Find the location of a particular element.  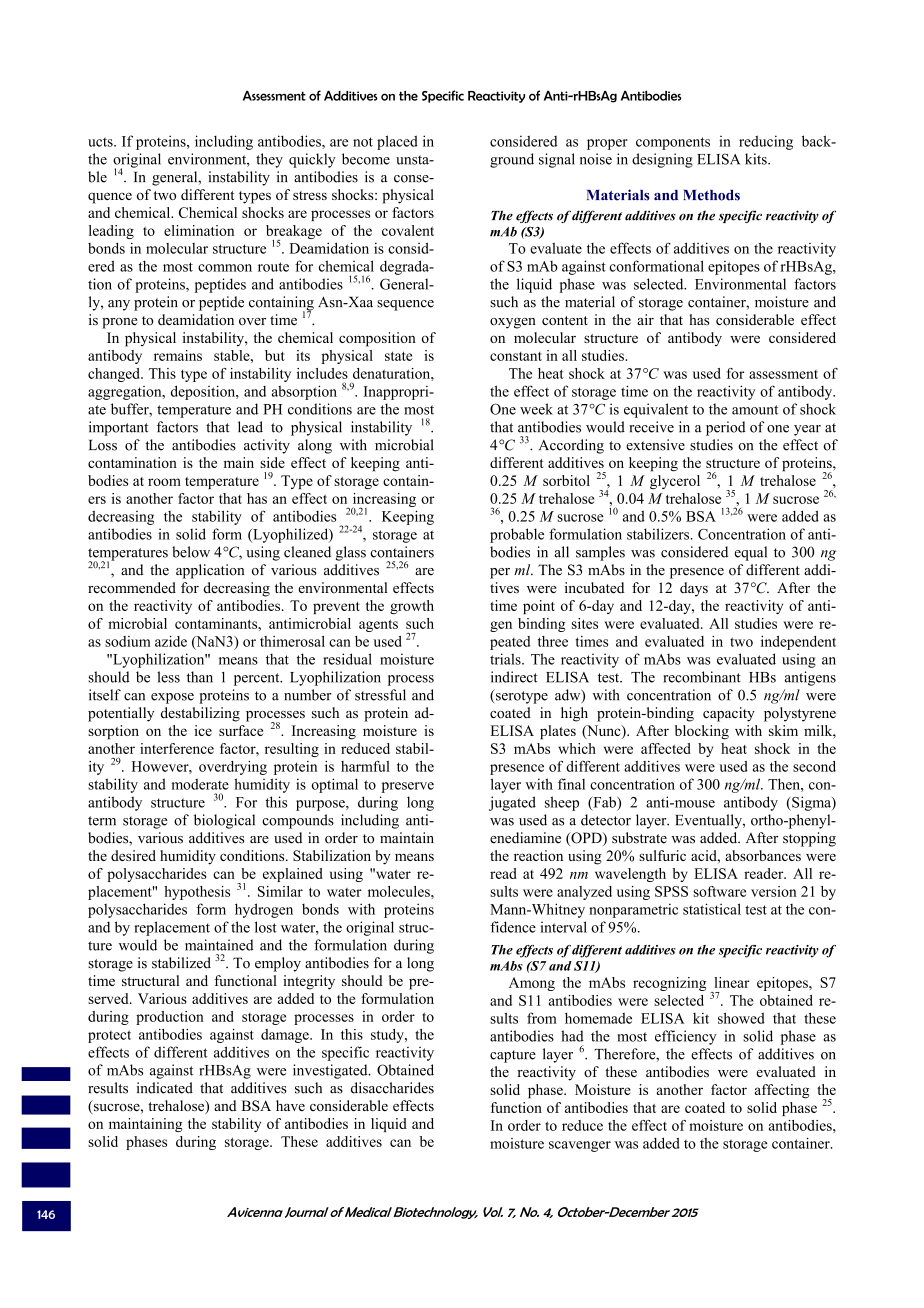

moderate is located at coordinates (200, 784).
